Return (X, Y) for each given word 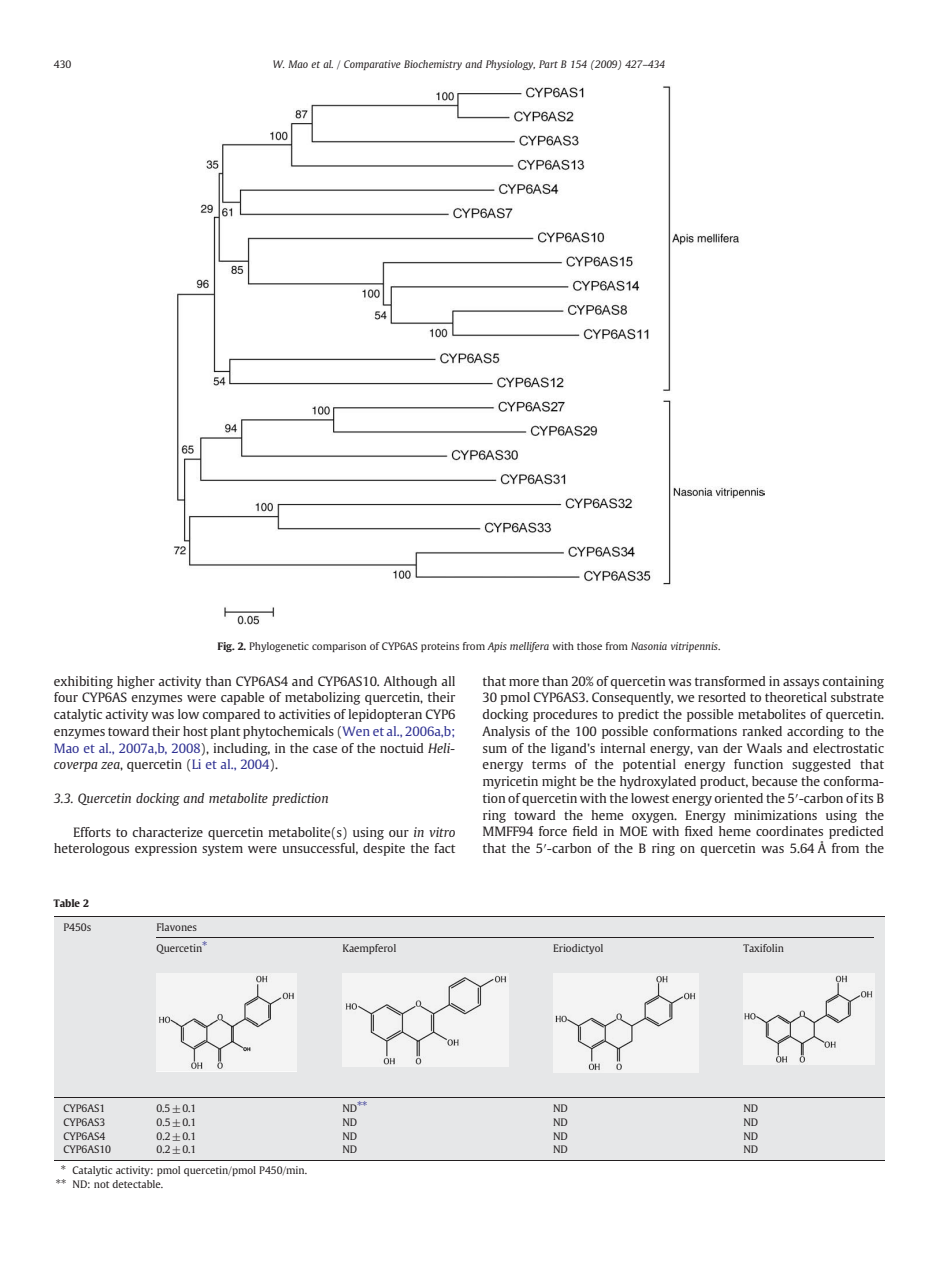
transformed (730, 681)
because (775, 781)
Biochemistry (433, 65)
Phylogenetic (279, 647)
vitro (442, 832)
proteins (440, 647)
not (101, 1184)
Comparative (372, 65)
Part (548, 64)
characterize (167, 832)
